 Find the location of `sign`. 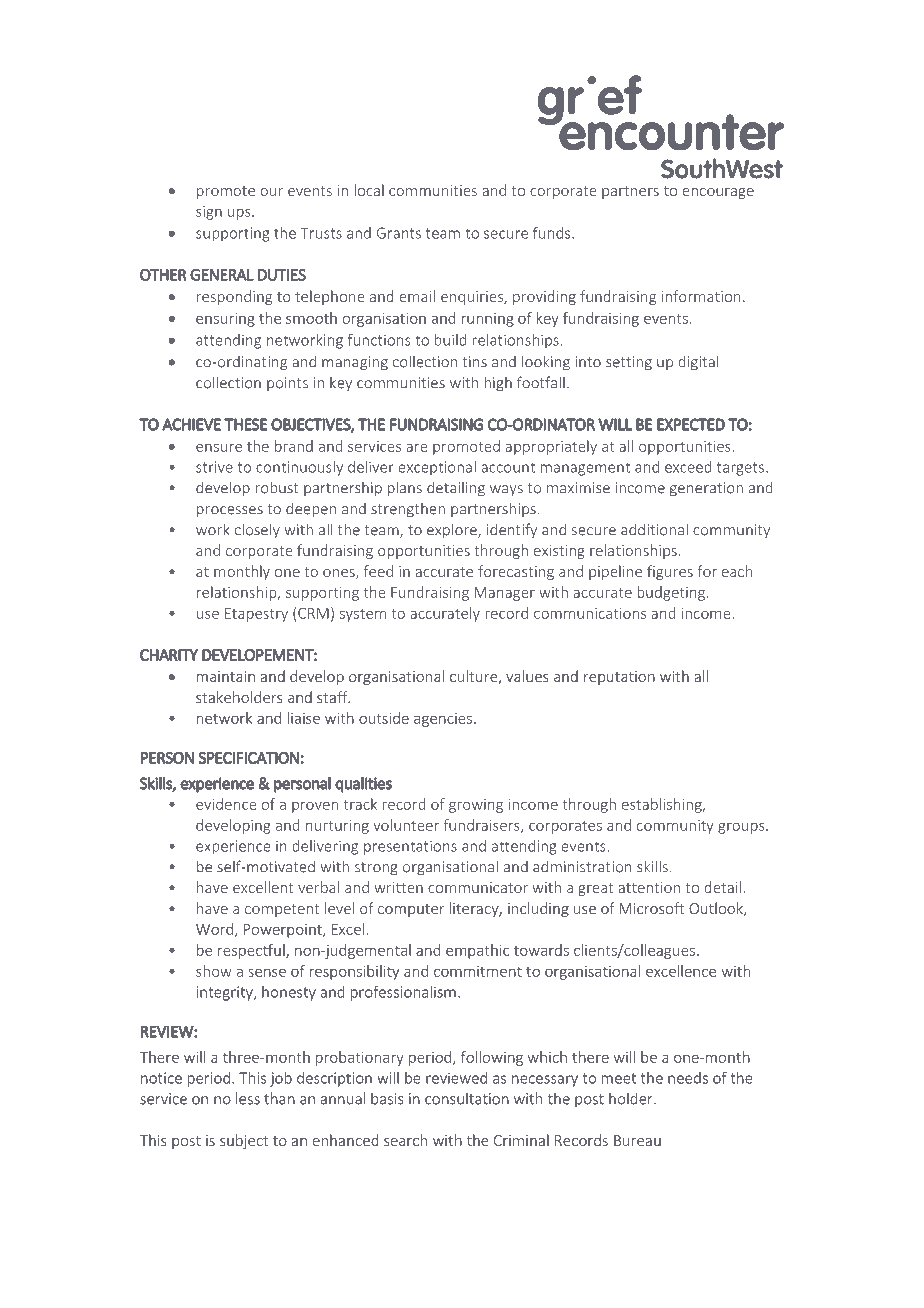

sign is located at coordinates (209, 213).
